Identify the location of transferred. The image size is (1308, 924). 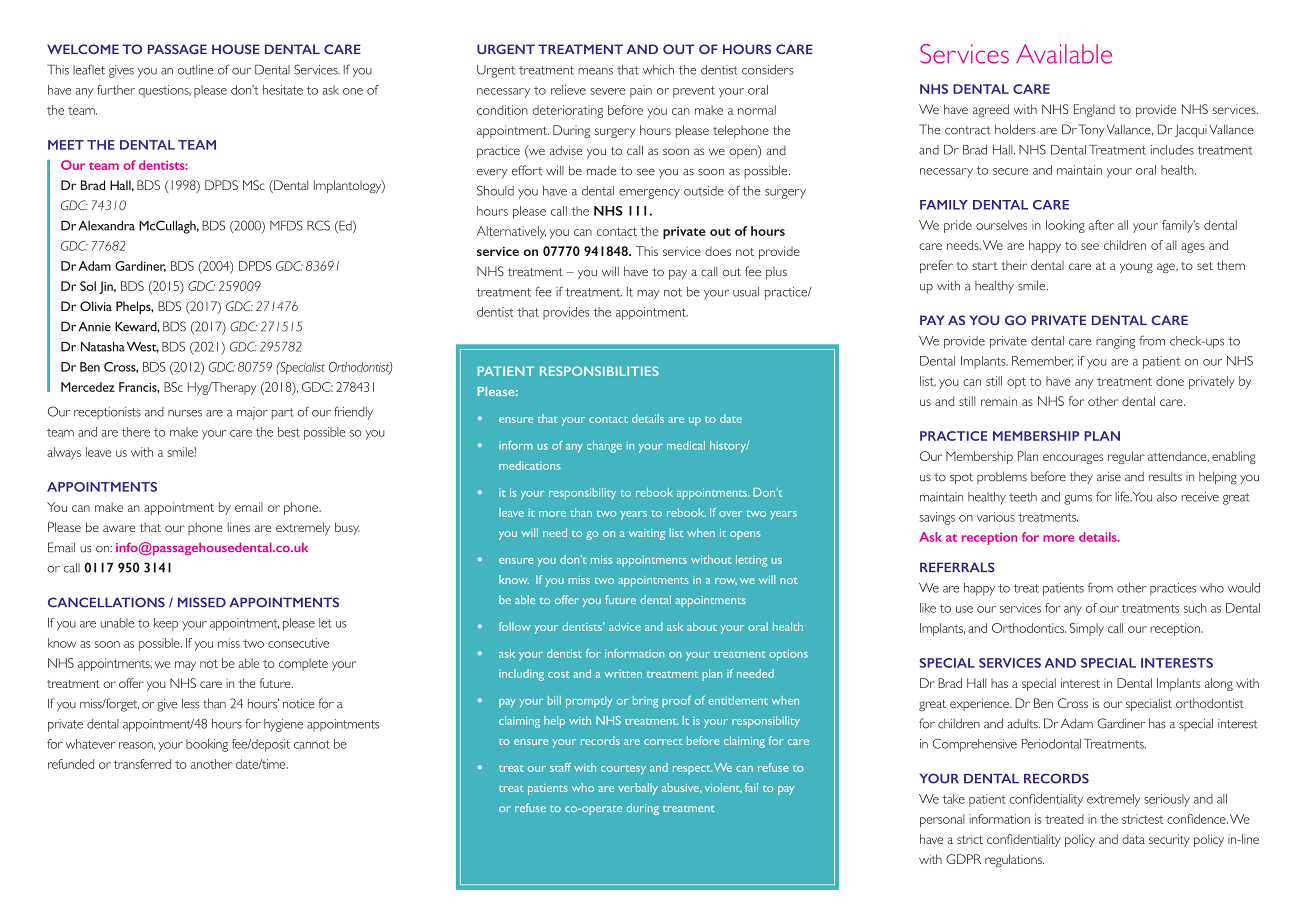
(142, 764).
